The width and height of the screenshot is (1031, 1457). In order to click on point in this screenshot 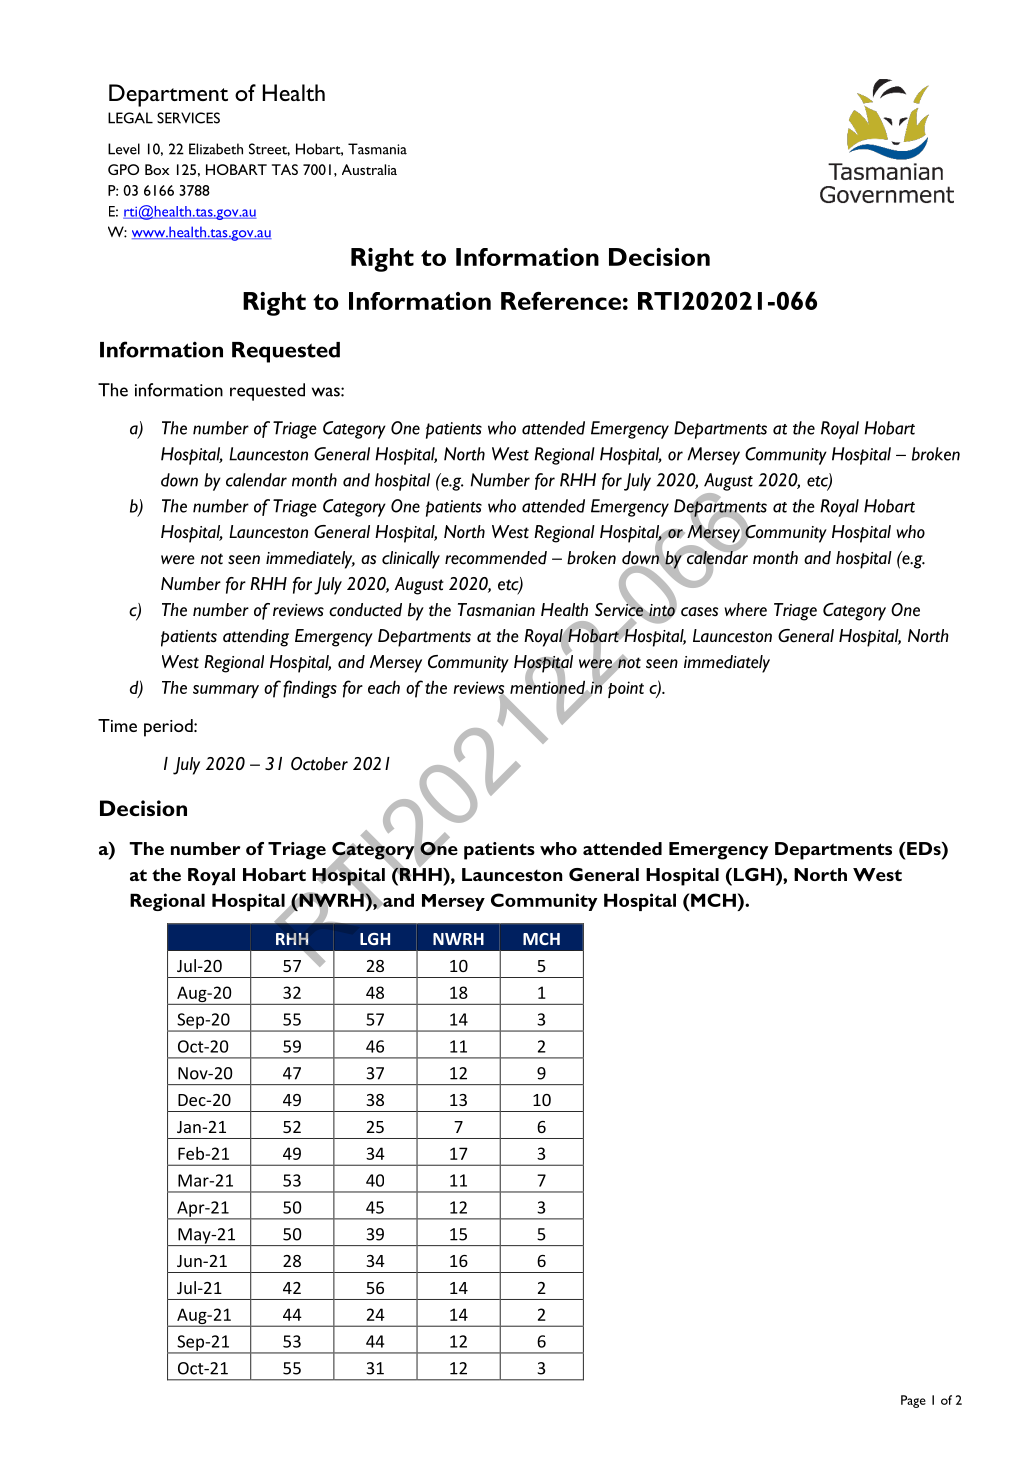, I will do `click(625, 688)`.
